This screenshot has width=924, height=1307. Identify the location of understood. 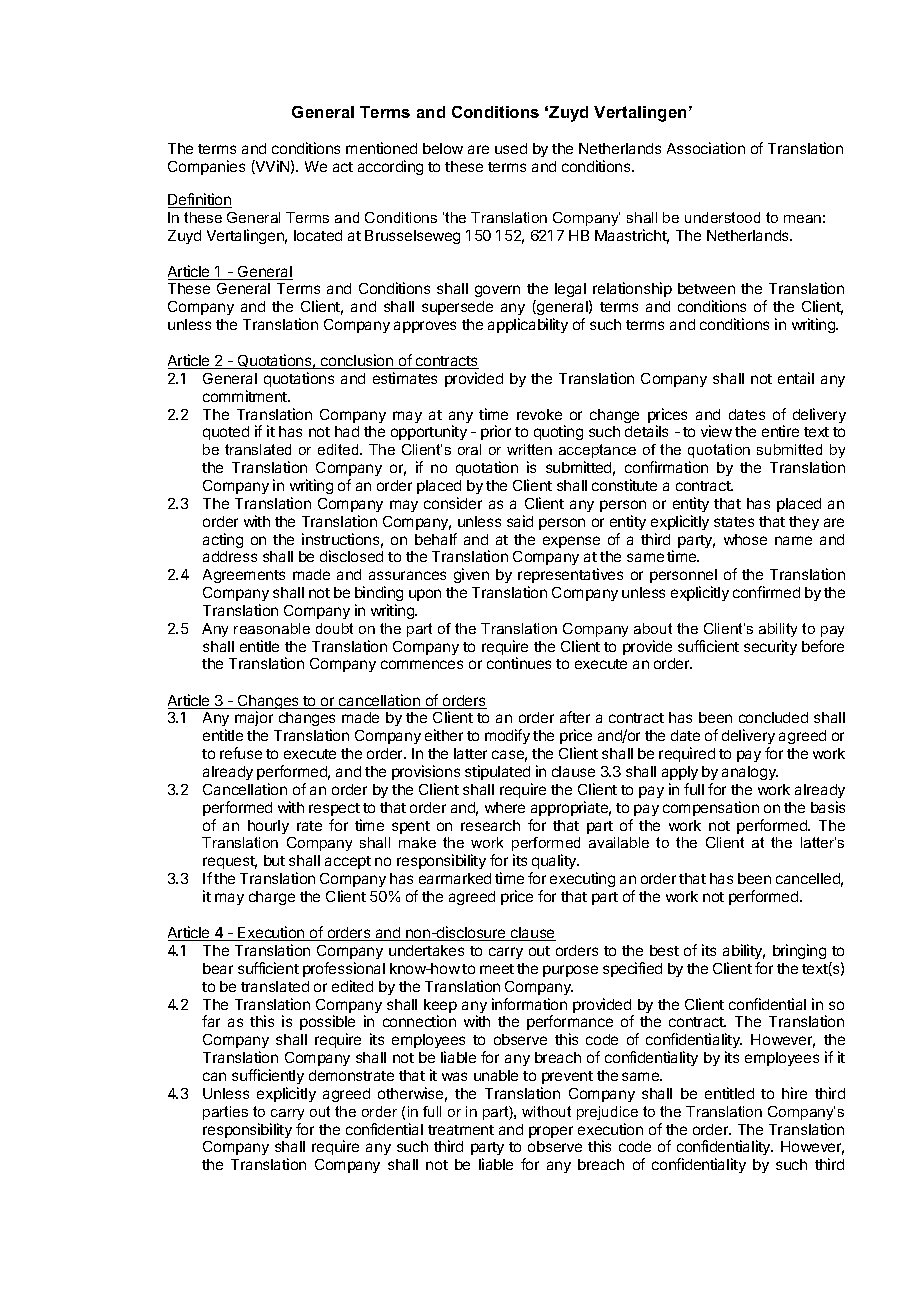
(722, 217).
